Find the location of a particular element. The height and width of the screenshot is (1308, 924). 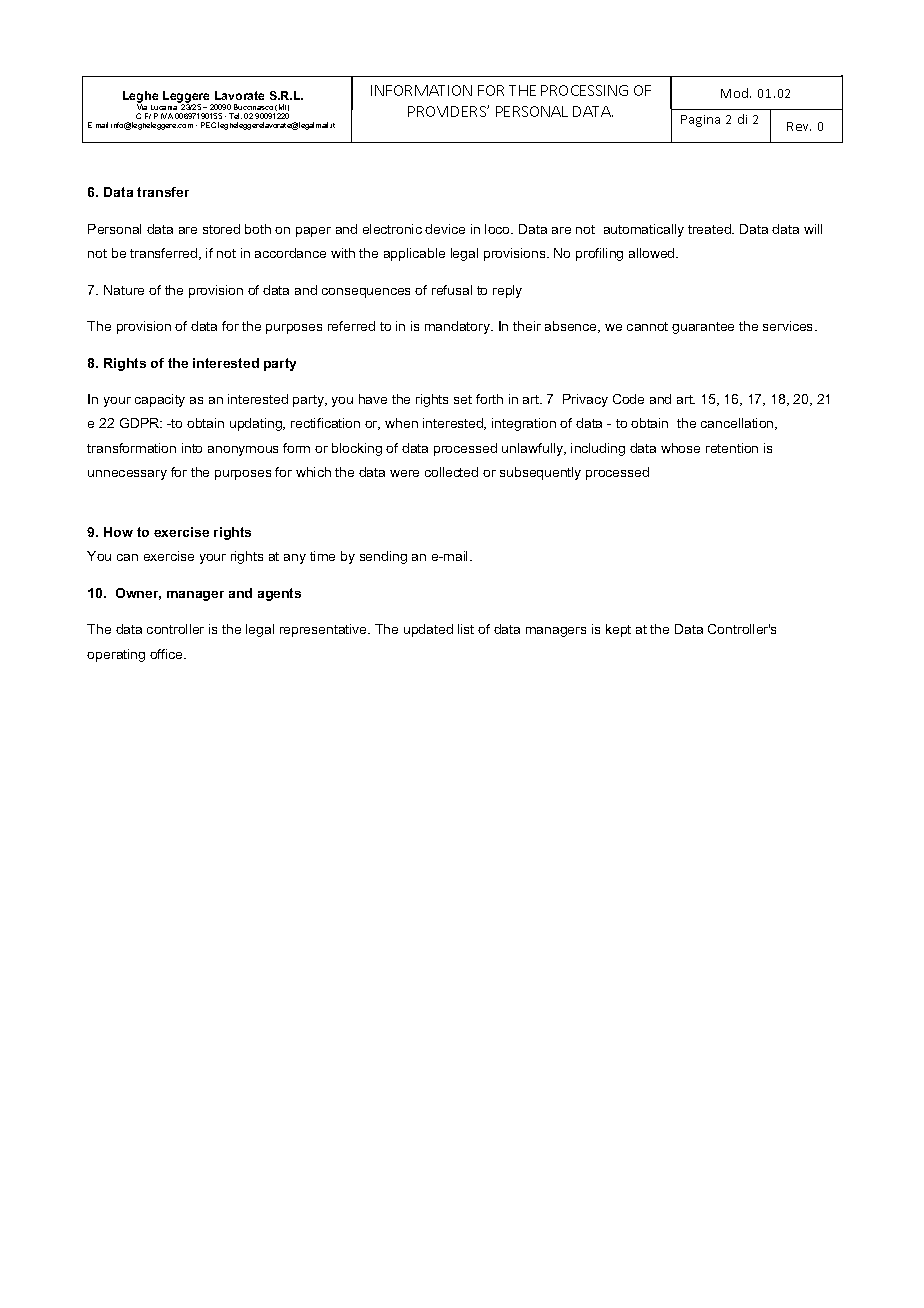

capacity is located at coordinates (160, 400).
